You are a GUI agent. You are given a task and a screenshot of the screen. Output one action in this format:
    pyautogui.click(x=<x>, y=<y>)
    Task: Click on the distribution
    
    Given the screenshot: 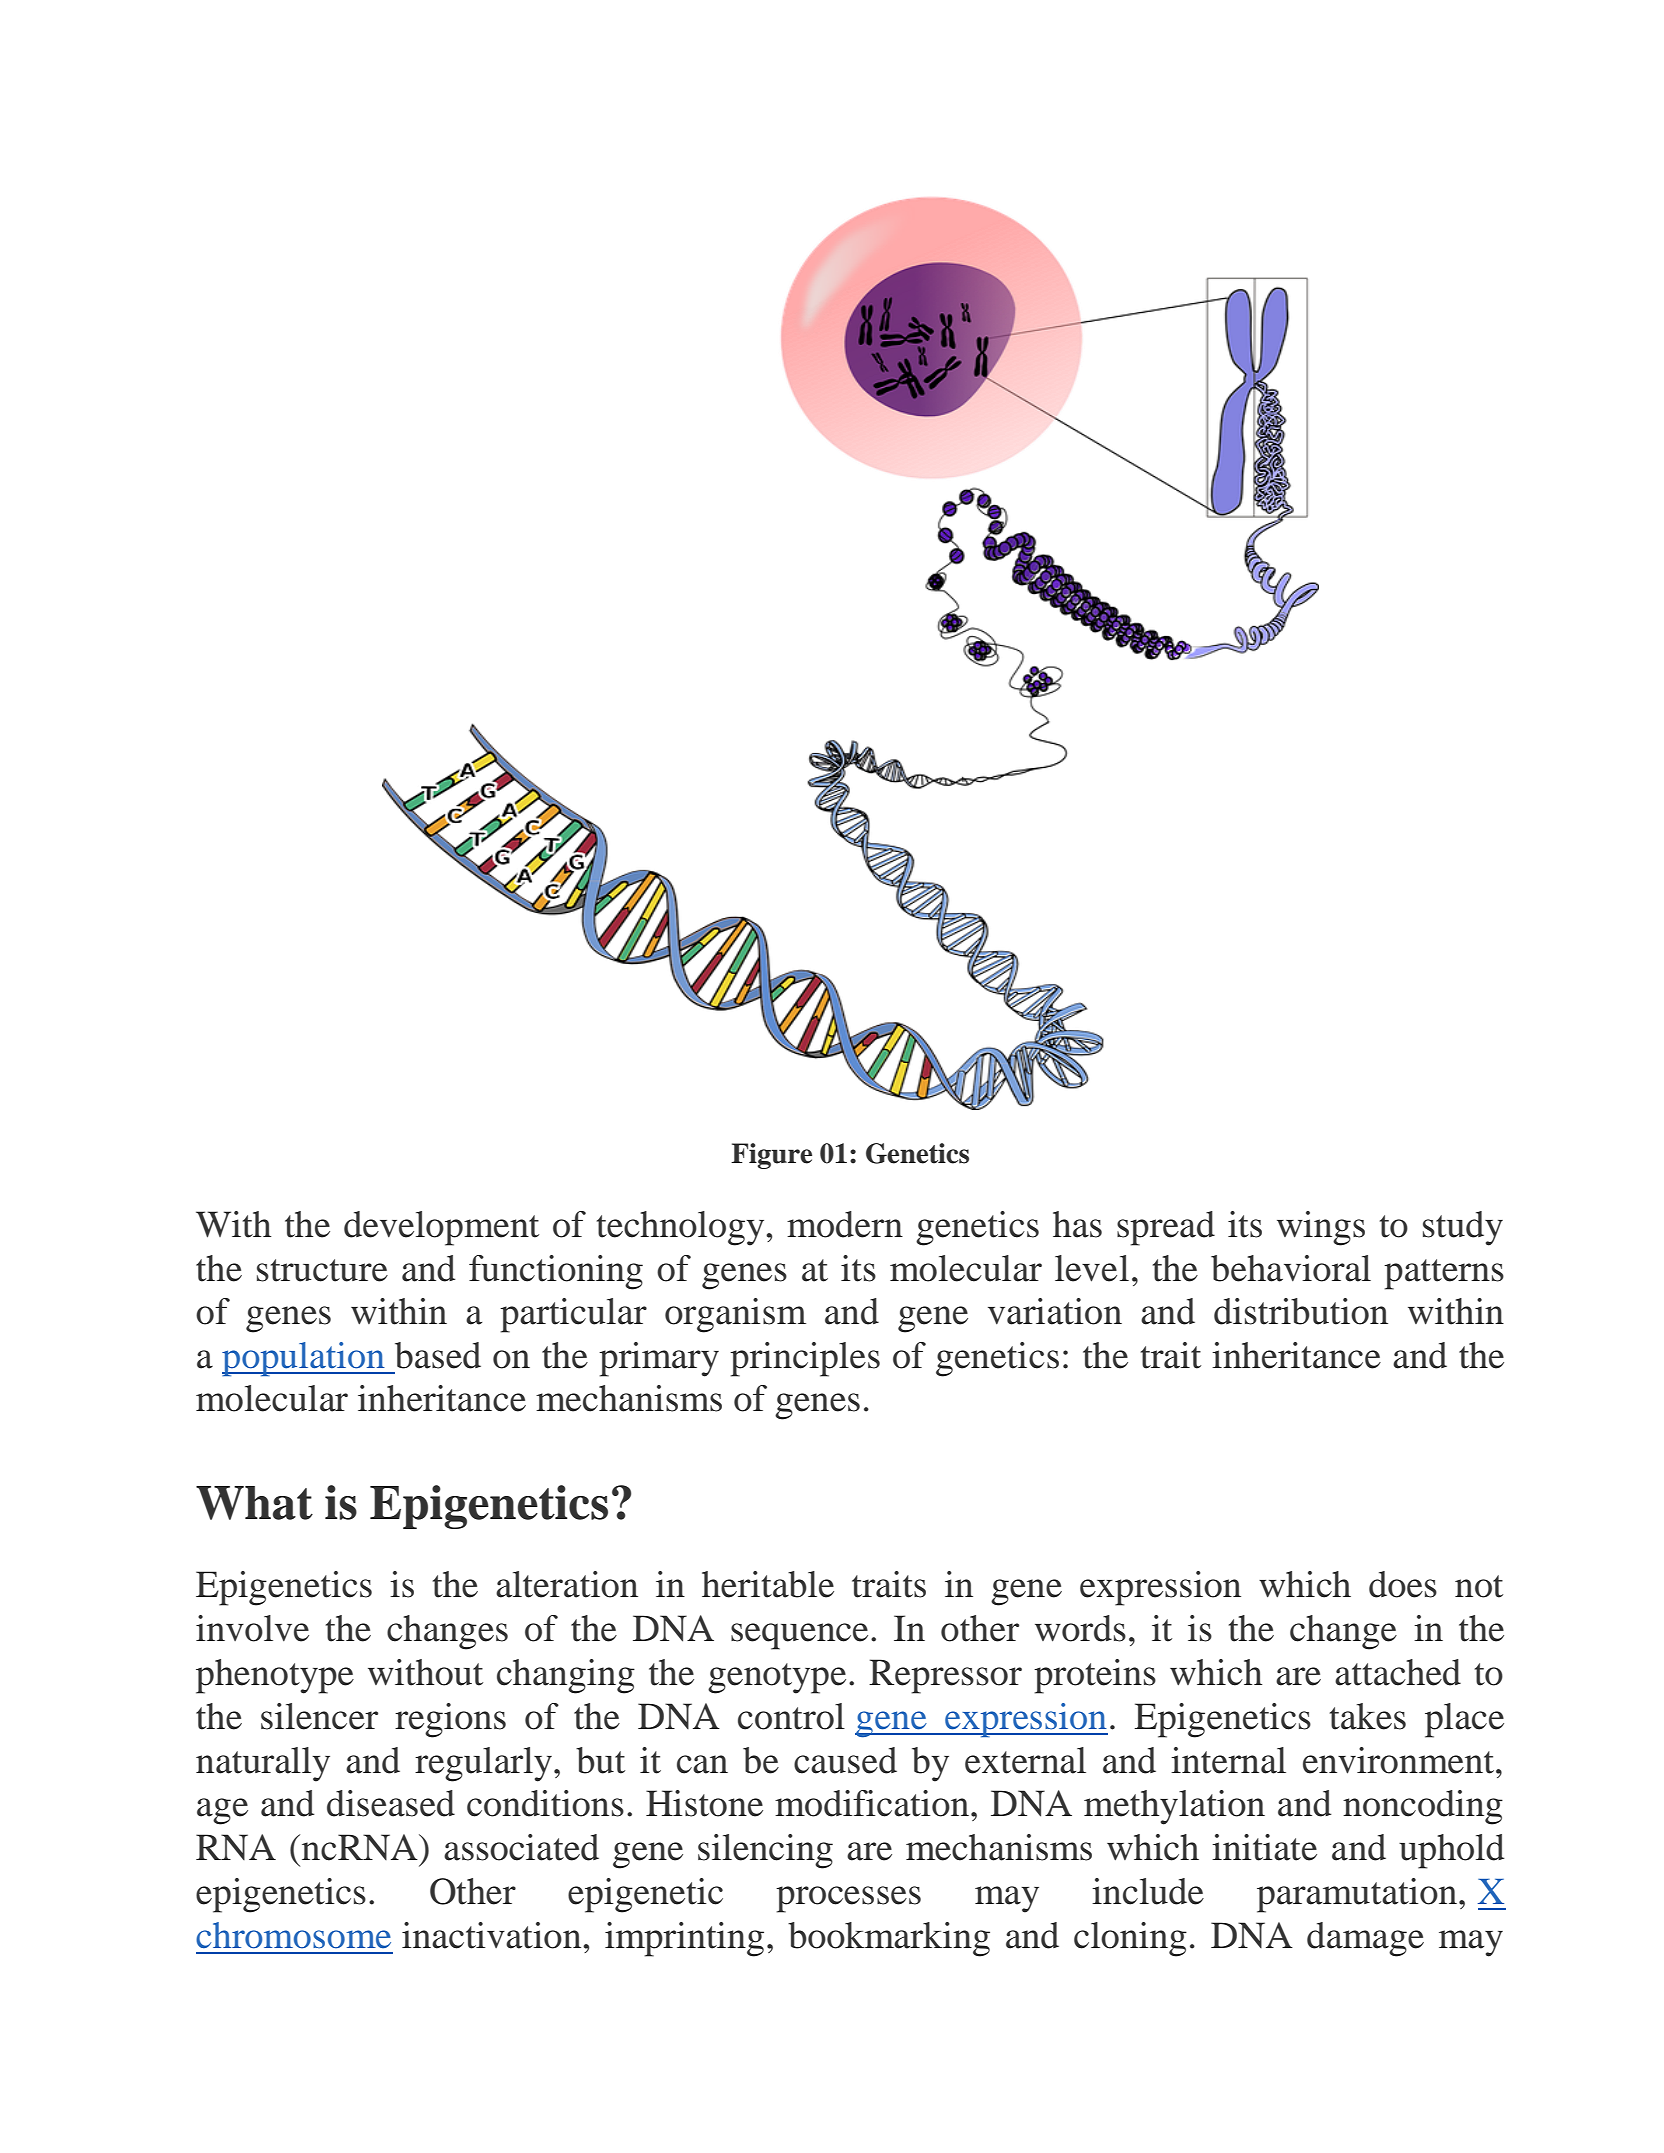 What is the action you would take?
    pyautogui.click(x=1301, y=1311)
